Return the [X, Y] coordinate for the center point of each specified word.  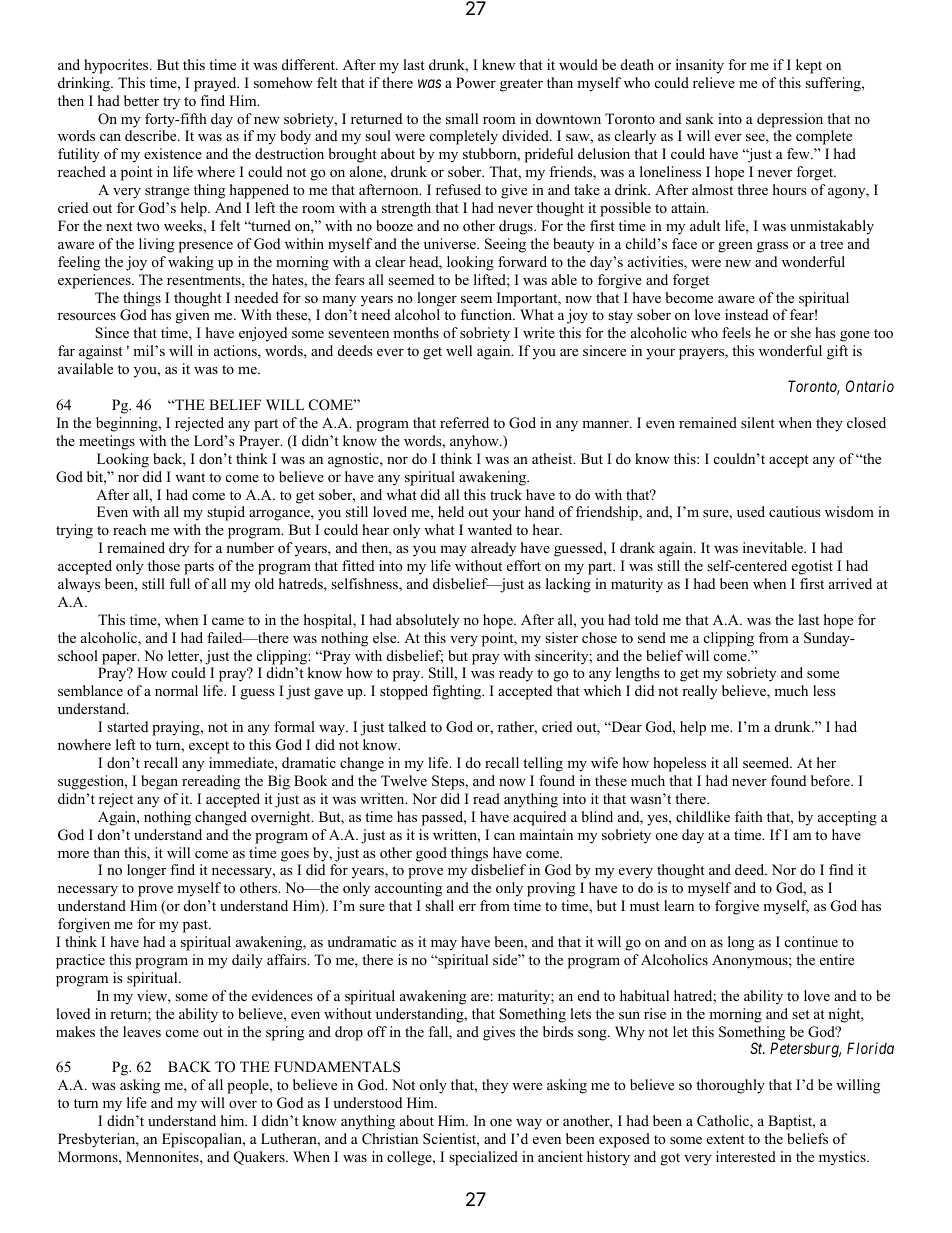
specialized [483, 1158]
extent [726, 1139]
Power [476, 82]
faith [749, 816]
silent [758, 422]
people [249, 1086]
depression [790, 120]
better [141, 100]
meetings [107, 442]
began [159, 782]
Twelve [404, 780]
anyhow [475, 442]
